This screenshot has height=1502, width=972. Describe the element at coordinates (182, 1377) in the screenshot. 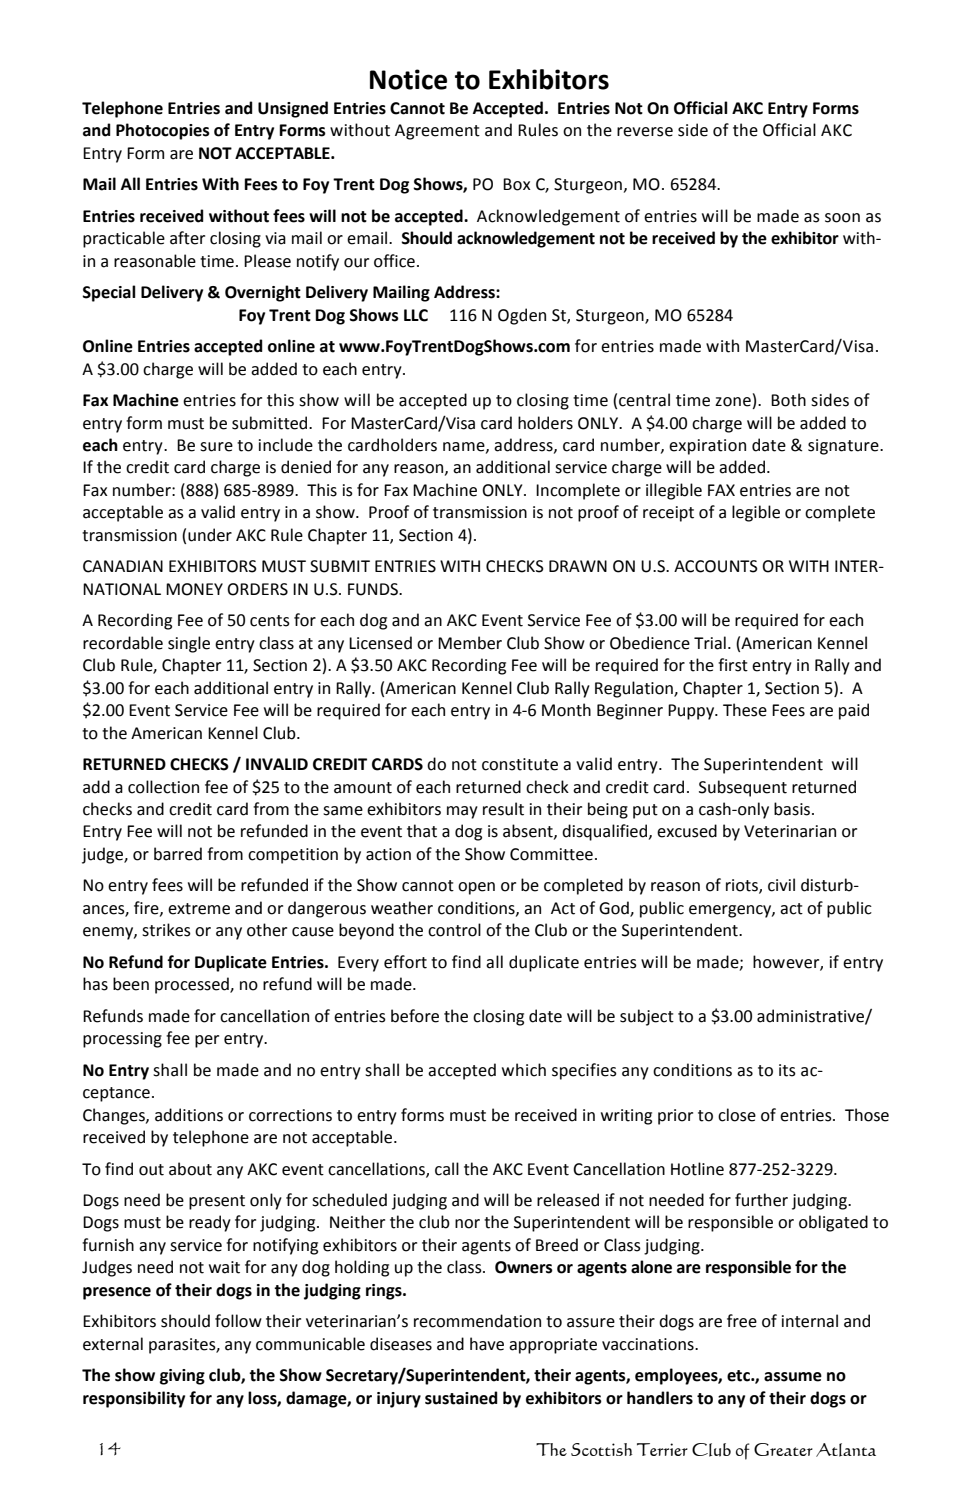

I see `giving` at that location.
